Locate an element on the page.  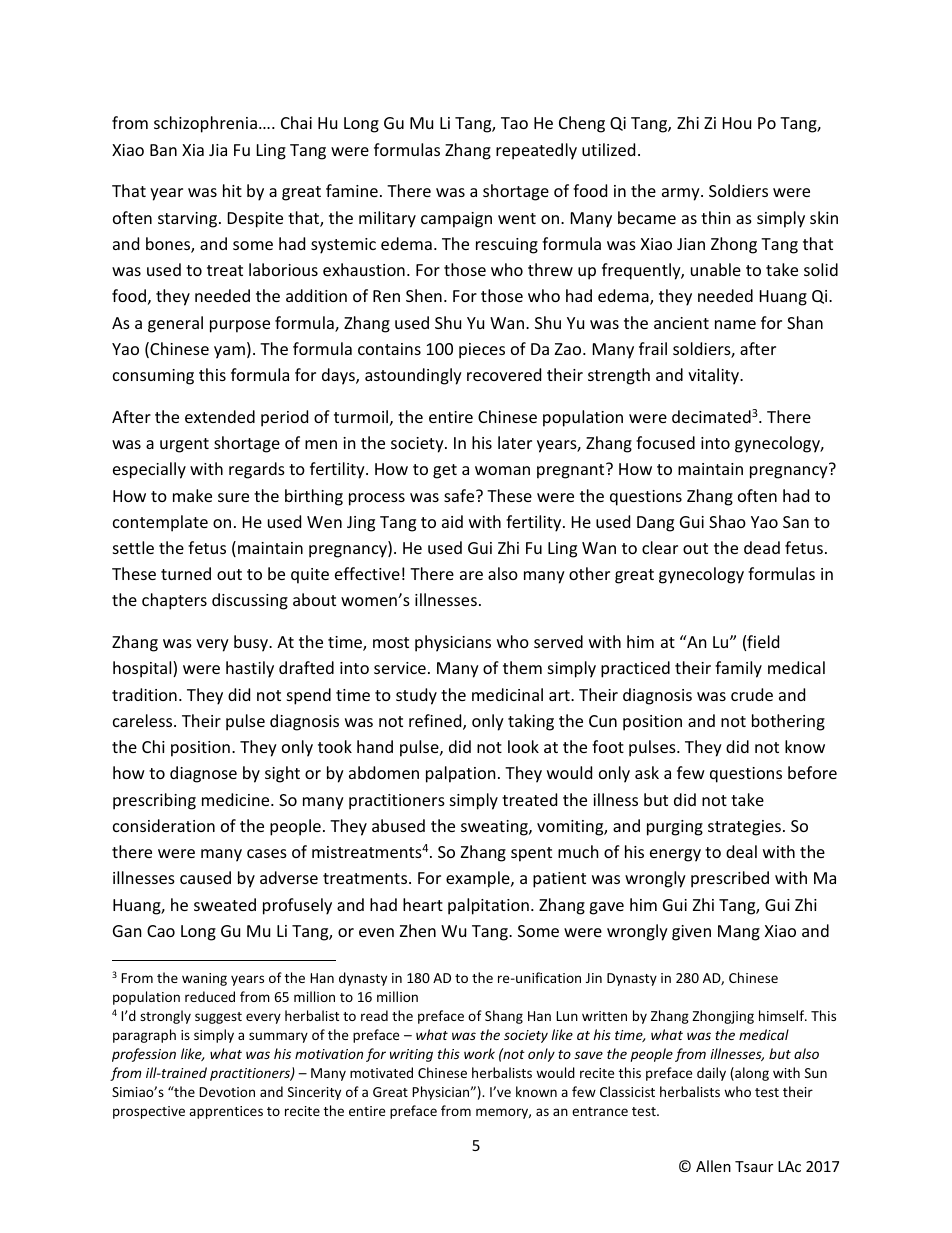
Tao is located at coordinates (514, 123).
